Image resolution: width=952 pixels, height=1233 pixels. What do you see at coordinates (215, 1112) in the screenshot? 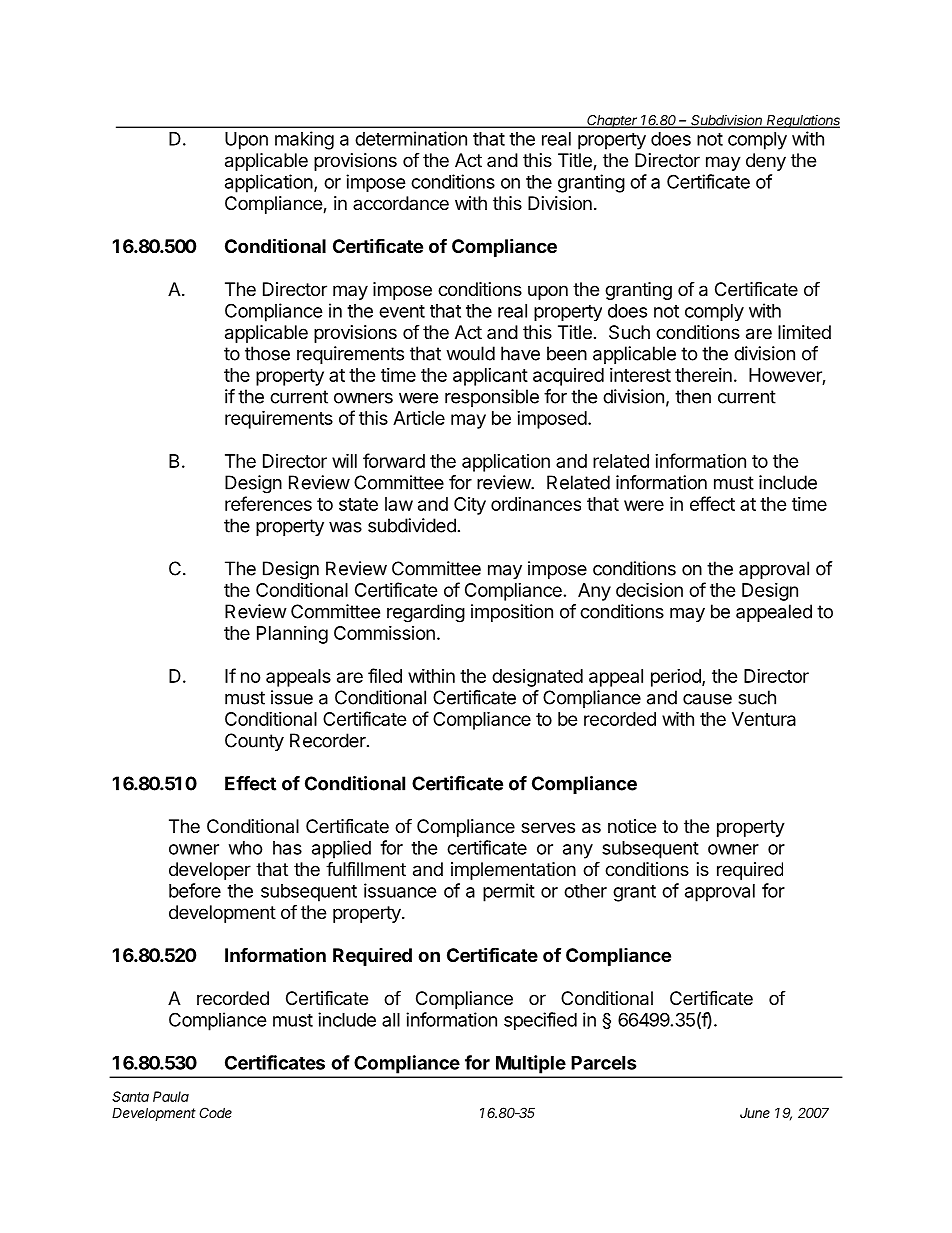
I see `Code` at bounding box center [215, 1112].
